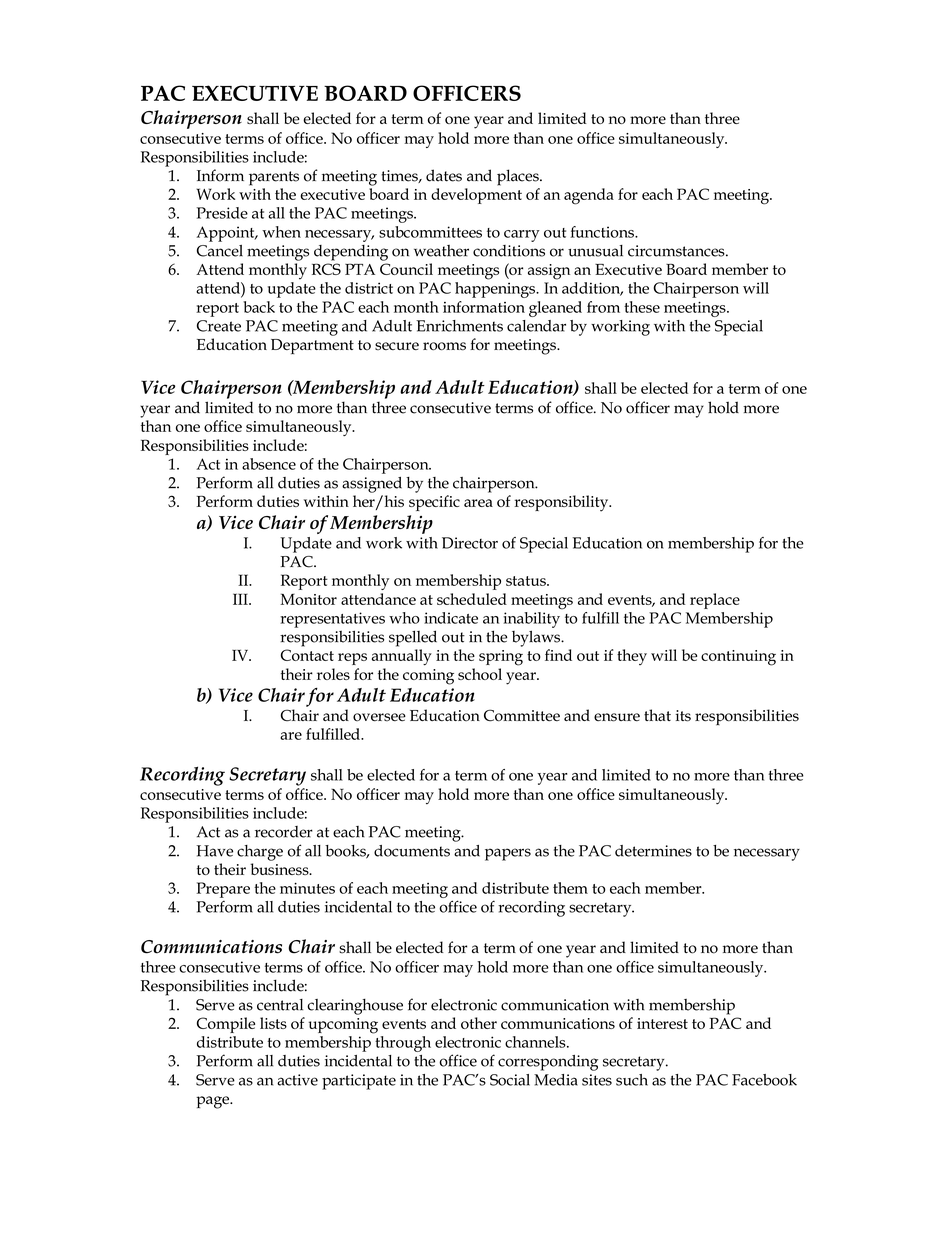 This document has width=952, height=1233. Describe the element at coordinates (510, 1080) in the document. I see `Social` at that location.
